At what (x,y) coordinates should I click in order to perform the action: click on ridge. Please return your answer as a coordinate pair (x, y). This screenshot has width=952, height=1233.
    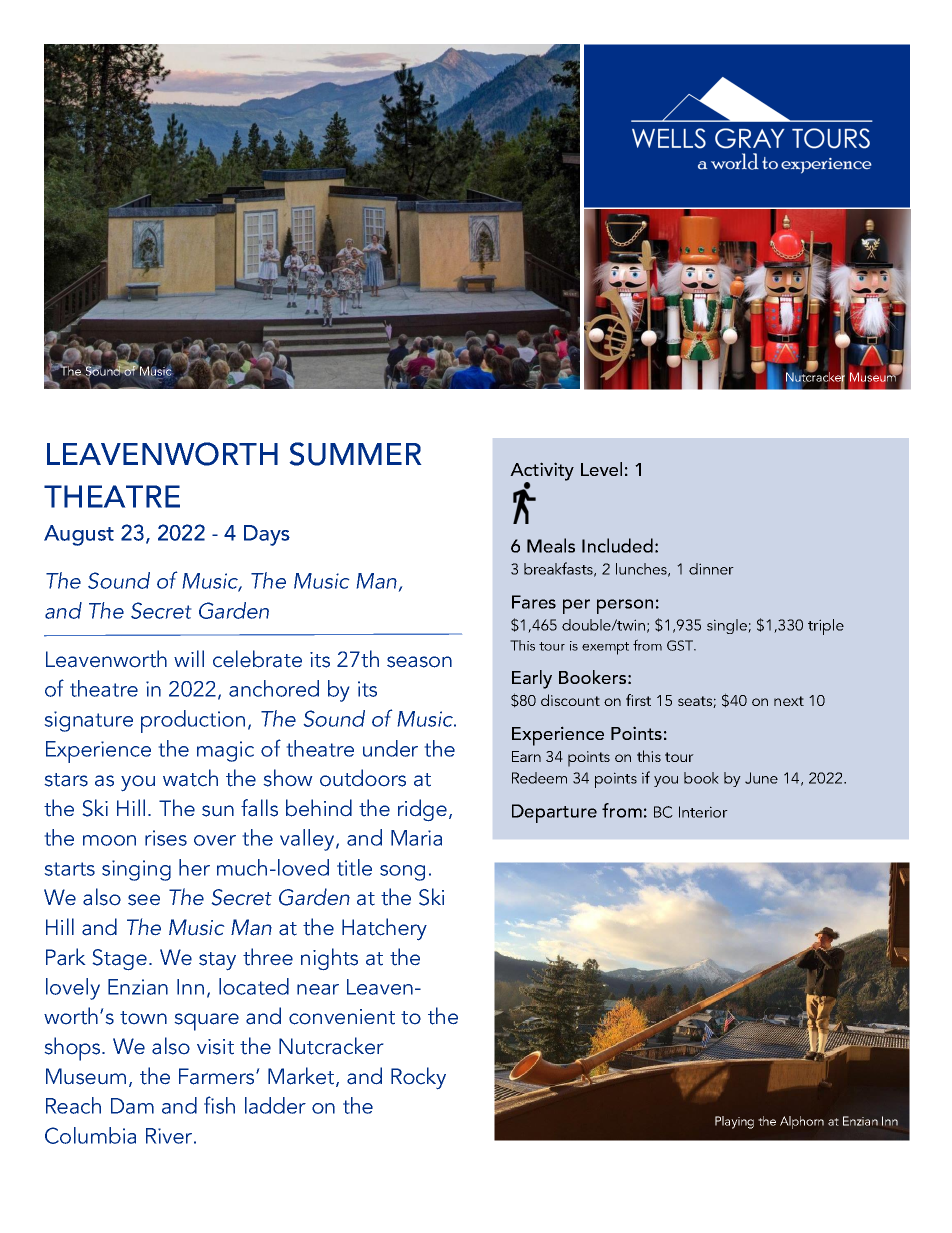
    Looking at the image, I should click on (422, 810).
